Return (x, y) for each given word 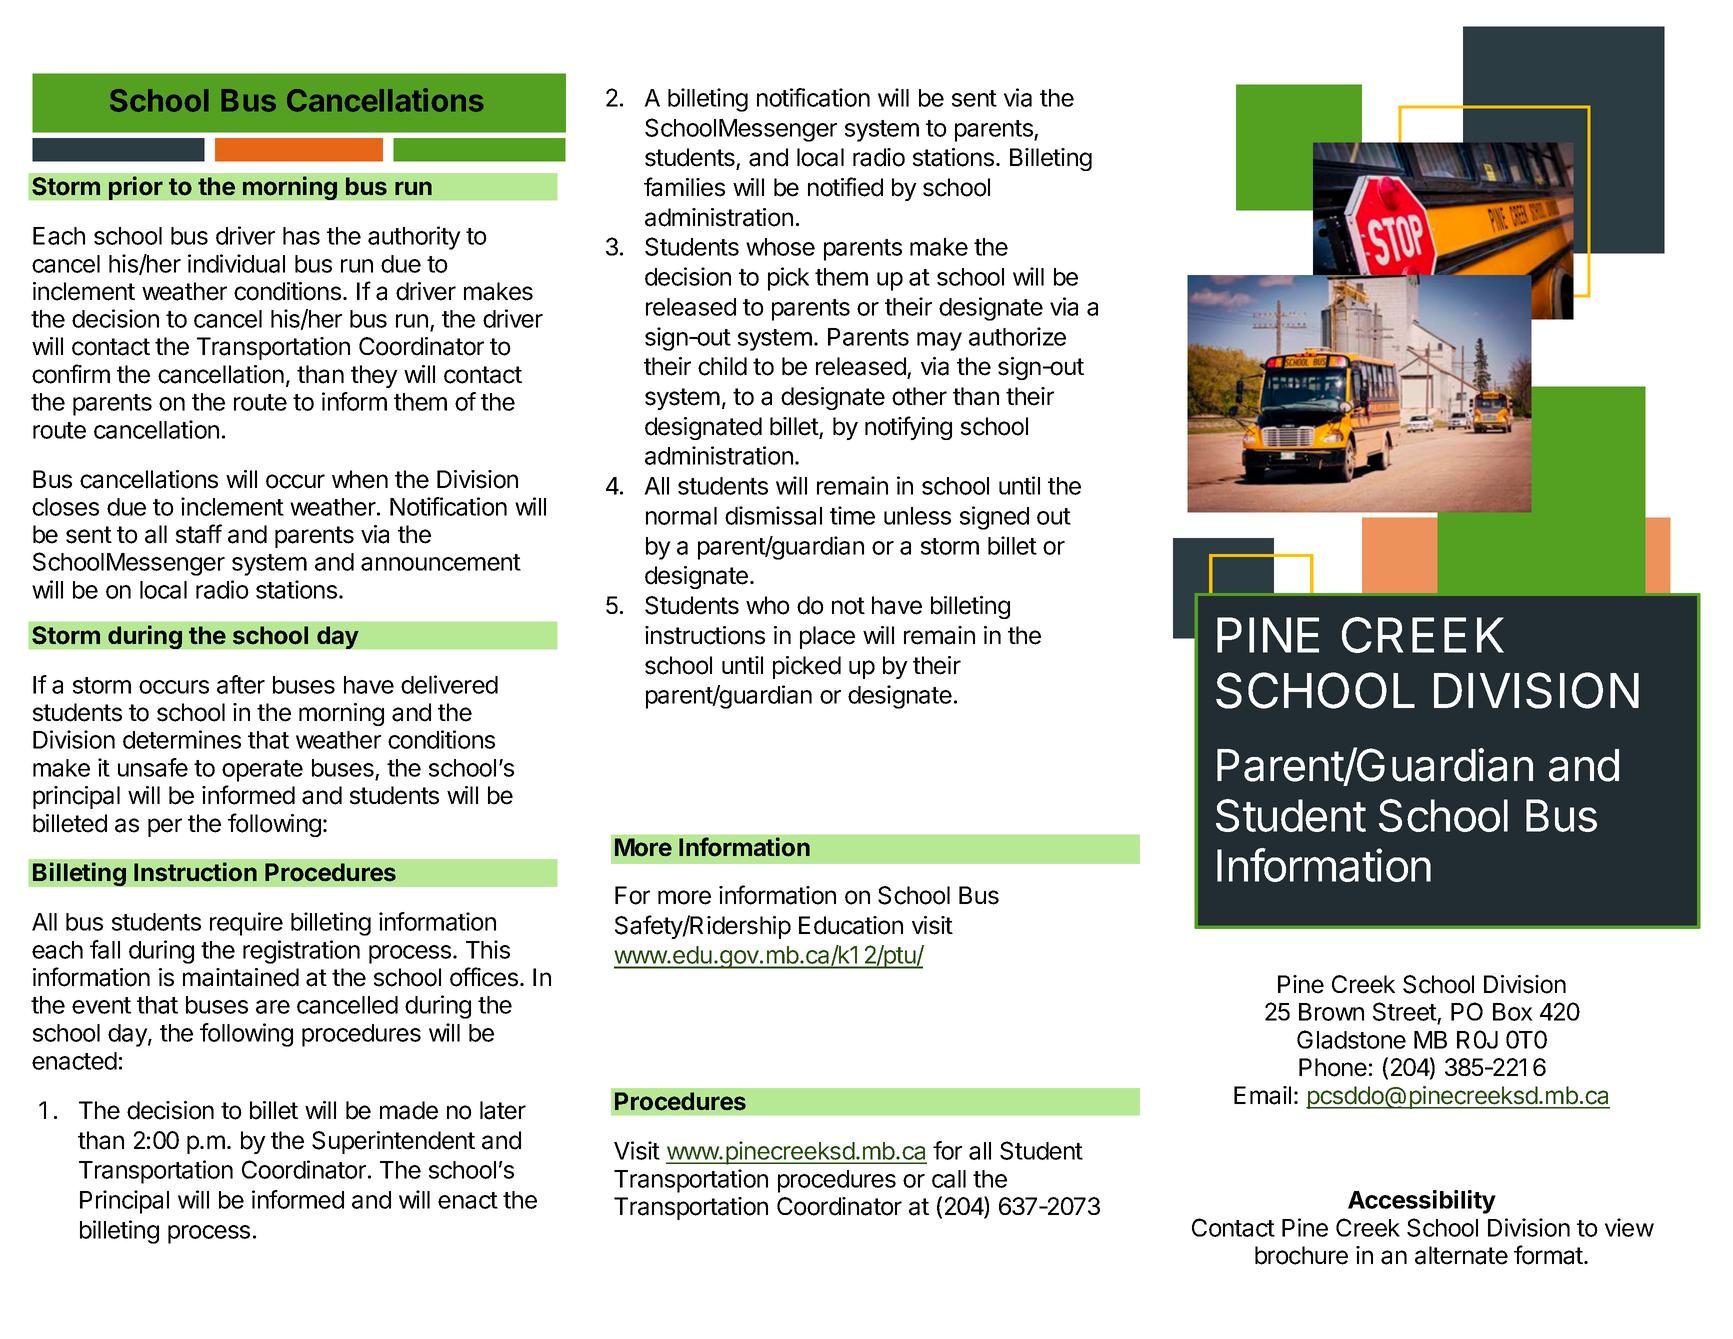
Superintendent (393, 1142)
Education (851, 925)
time (852, 515)
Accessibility (1422, 1202)
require (246, 924)
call (949, 1179)
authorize (1017, 336)
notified (845, 187)
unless (917, 516)
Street (1405, 1013)
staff (199, 534)
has (301, 236)
